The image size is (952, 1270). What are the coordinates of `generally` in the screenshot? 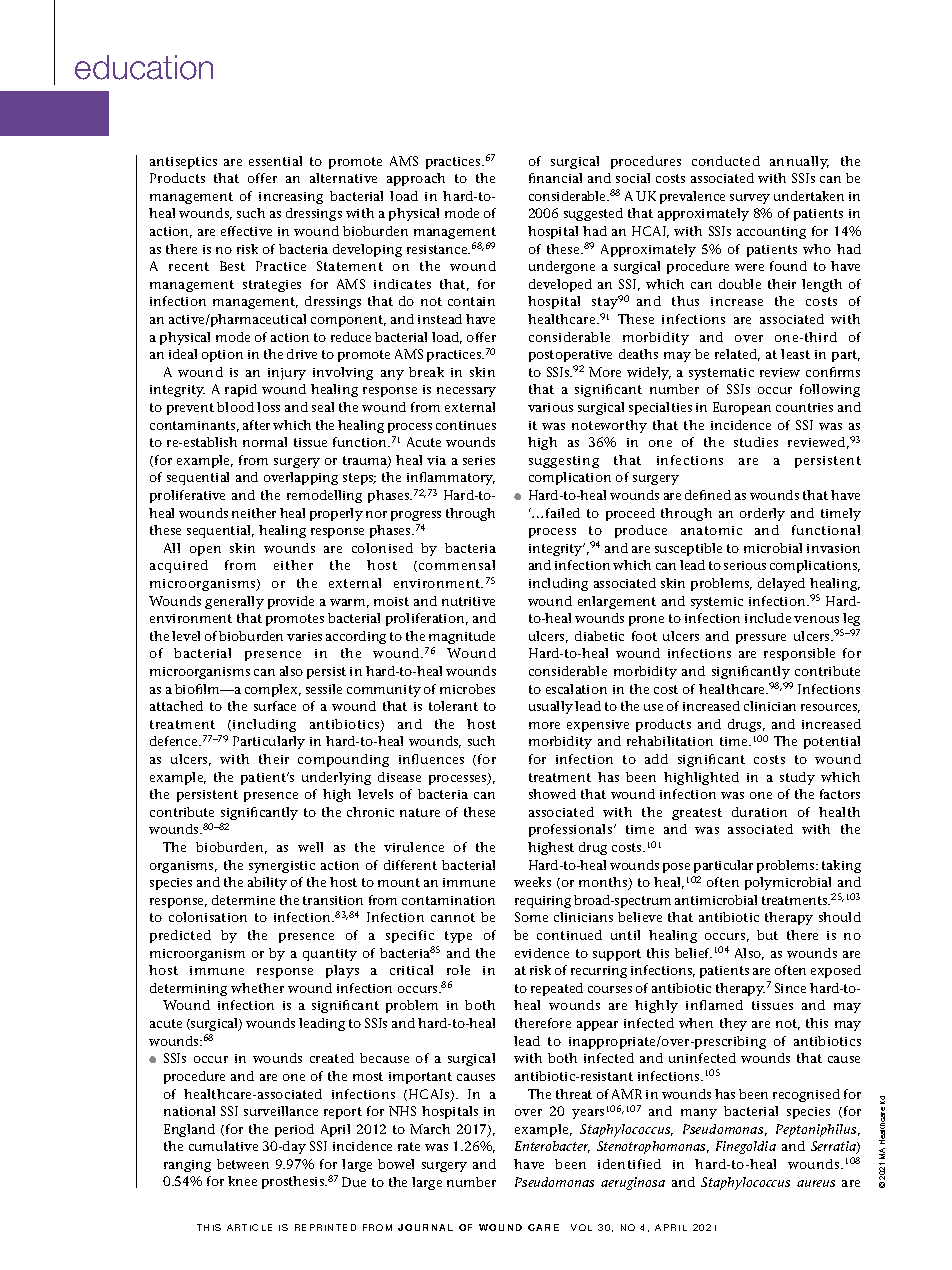 It's located at (234, 602).
